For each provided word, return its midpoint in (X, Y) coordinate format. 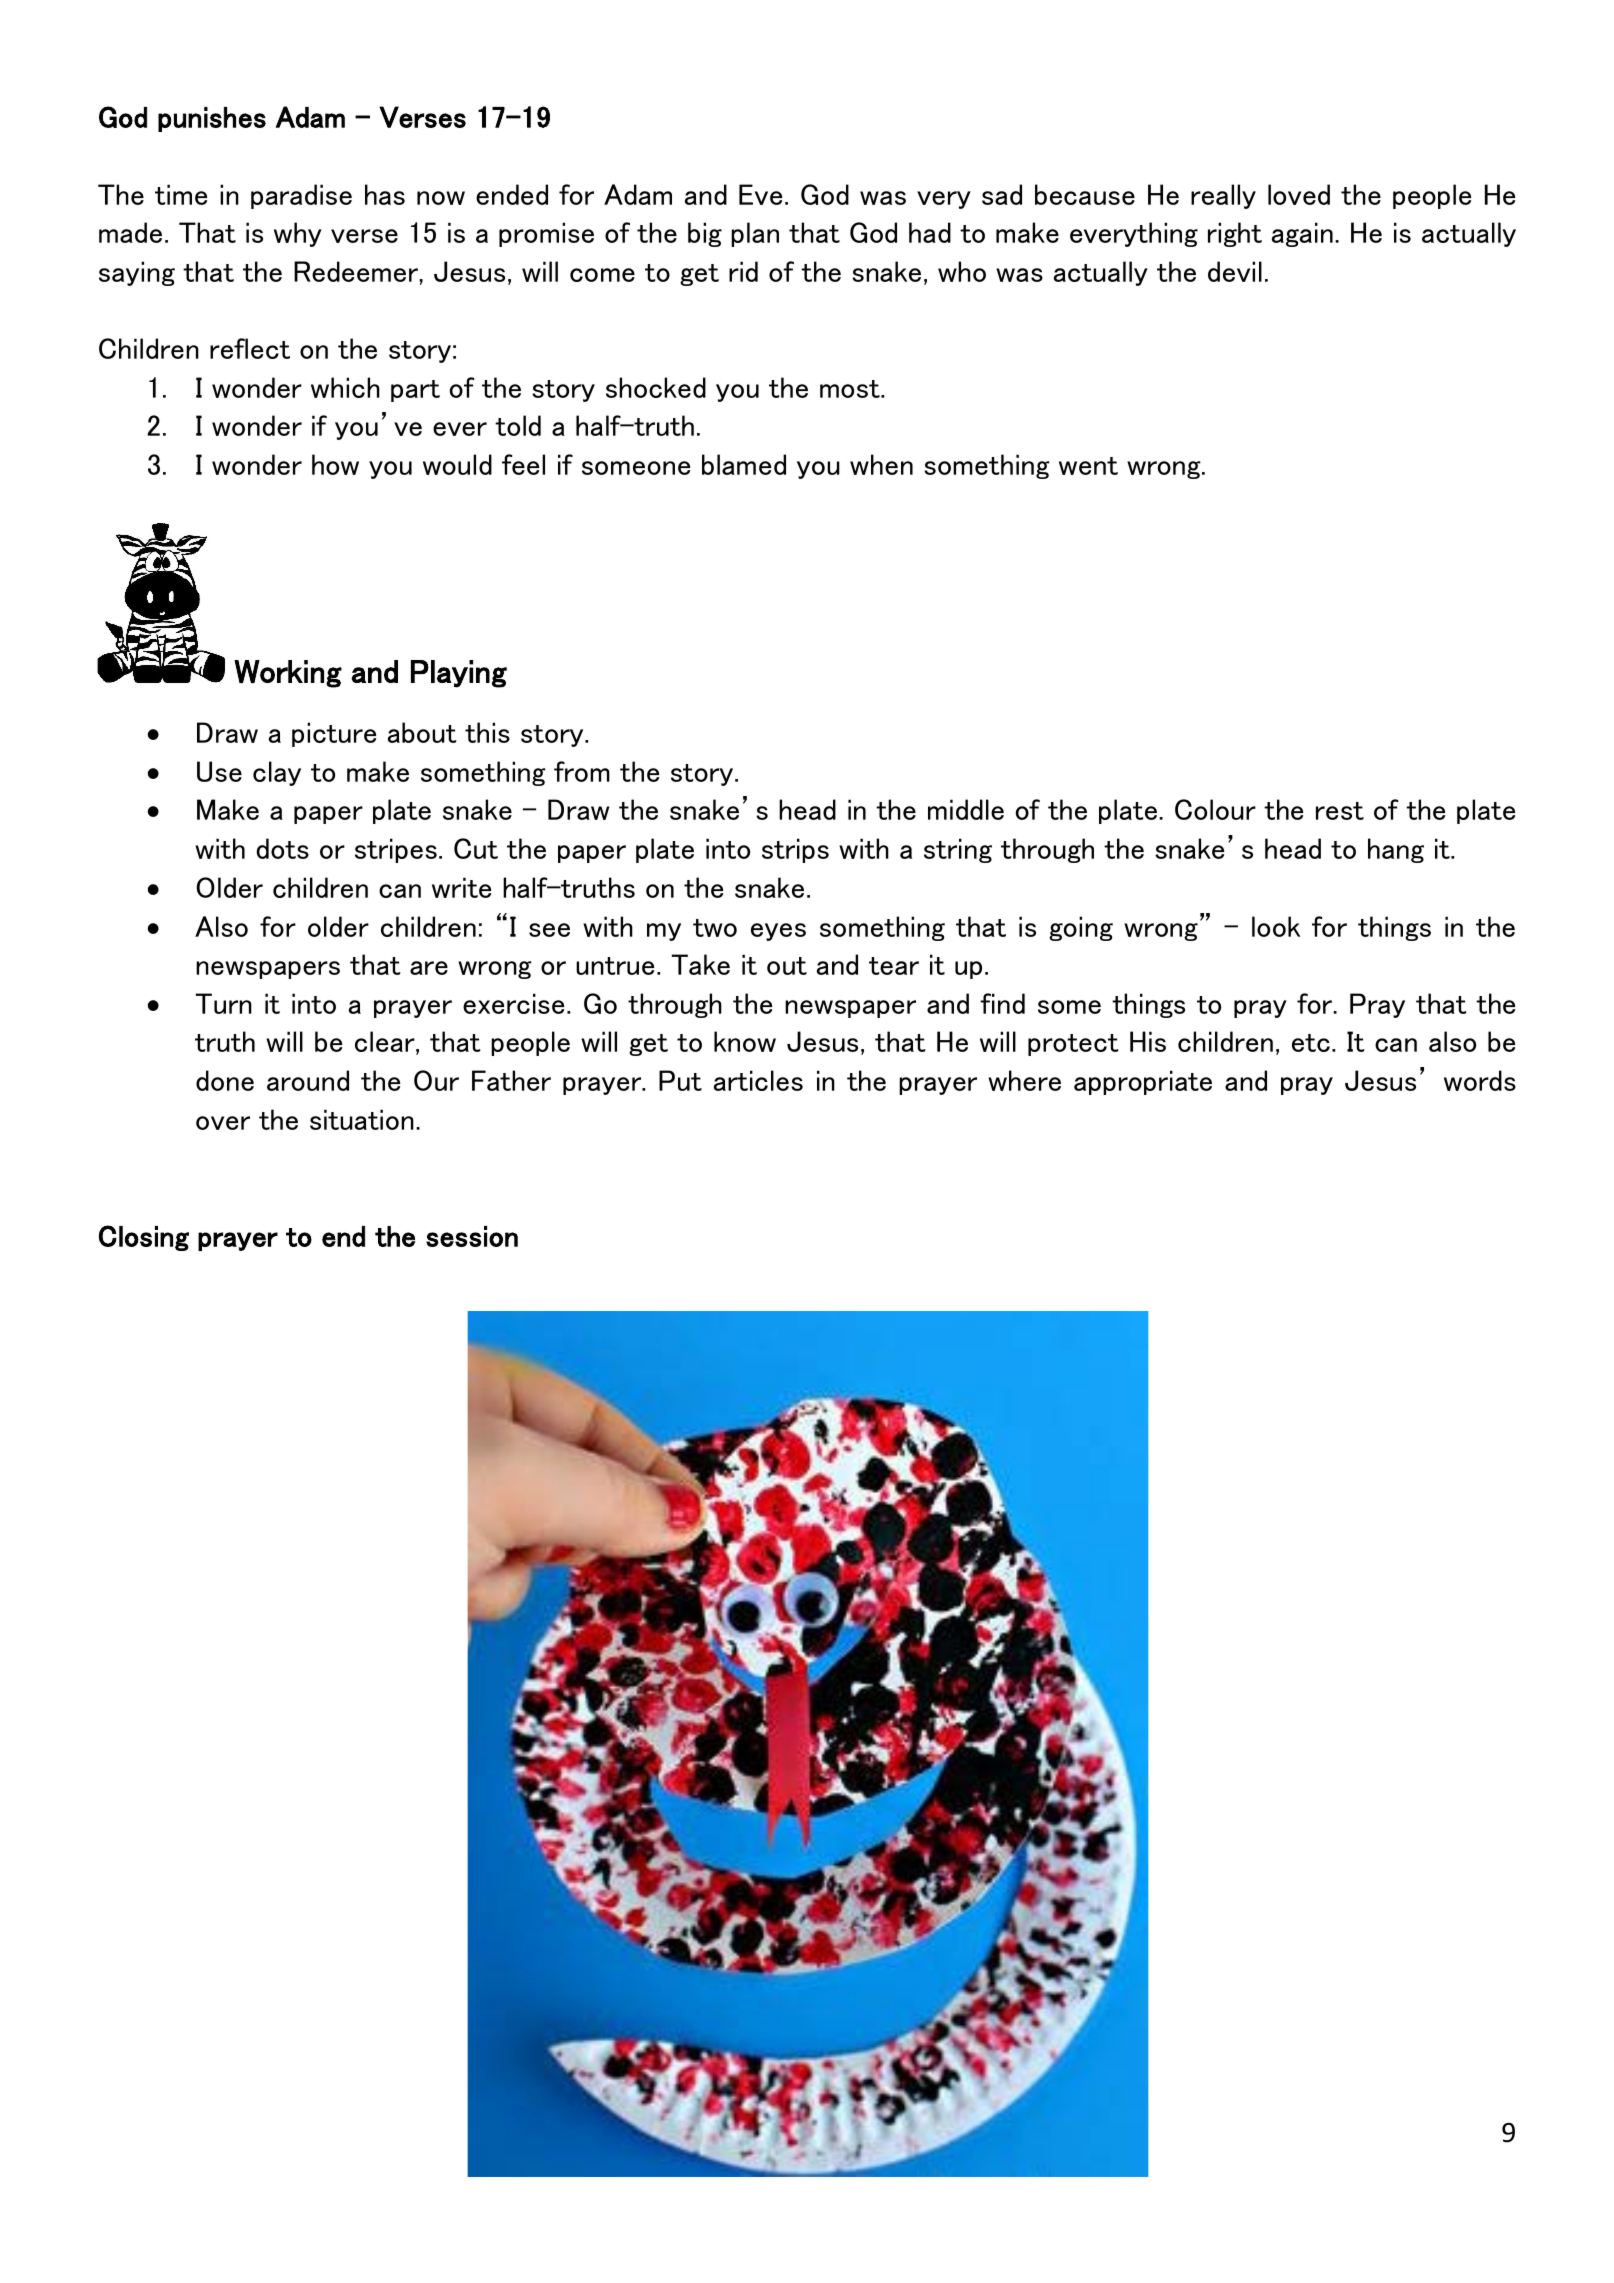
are (429, 968)
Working (288, 674)
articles (758, 1080)
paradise (301, 196)
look (1276, 926)
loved (1299, 194)
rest (1340, 811)
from (582, 771)
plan (755, 234)
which (345, 387)
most (851, 389)
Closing (144, 1238)
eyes (778, 932)
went (1088, 466)
